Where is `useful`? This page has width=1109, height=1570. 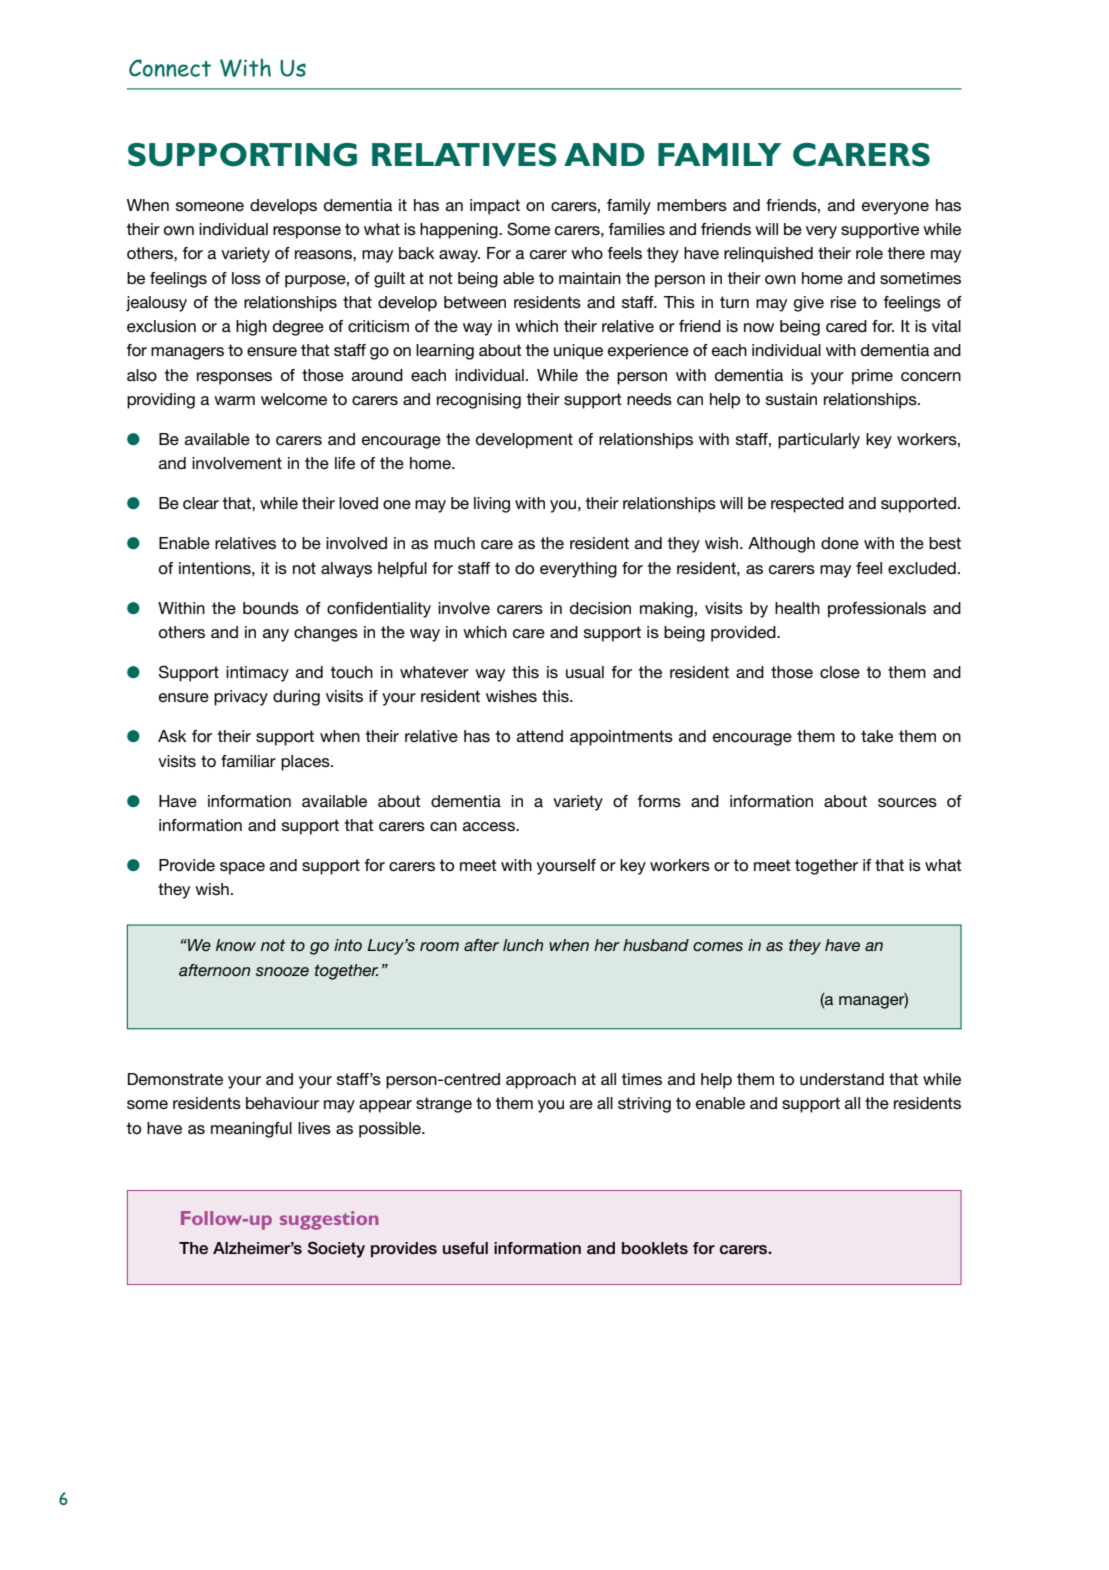
useful is located at coordinates (465, 1248).
